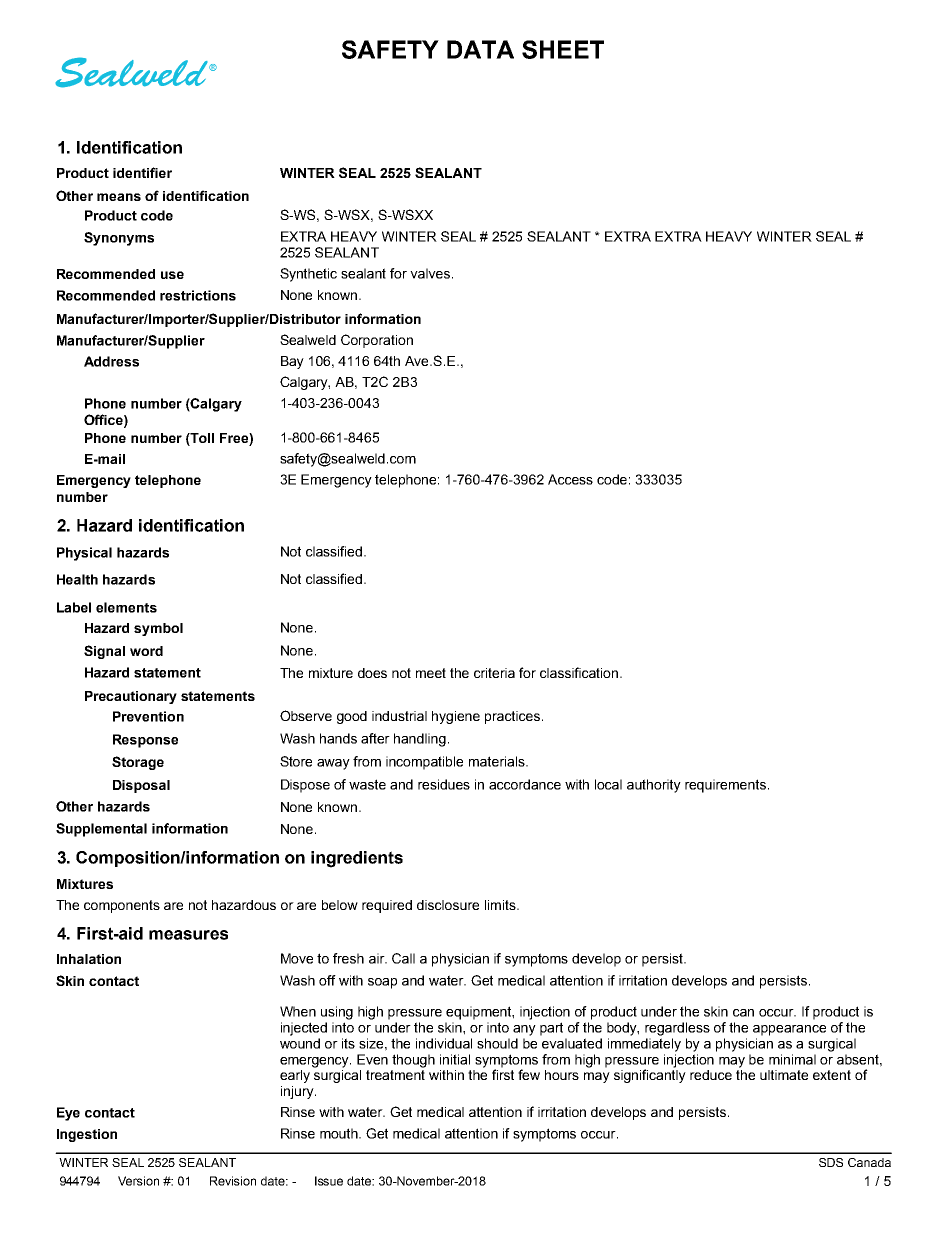  Describe the element at coordinates (430, 273) in the screenshot. I see `valves` at that location.
